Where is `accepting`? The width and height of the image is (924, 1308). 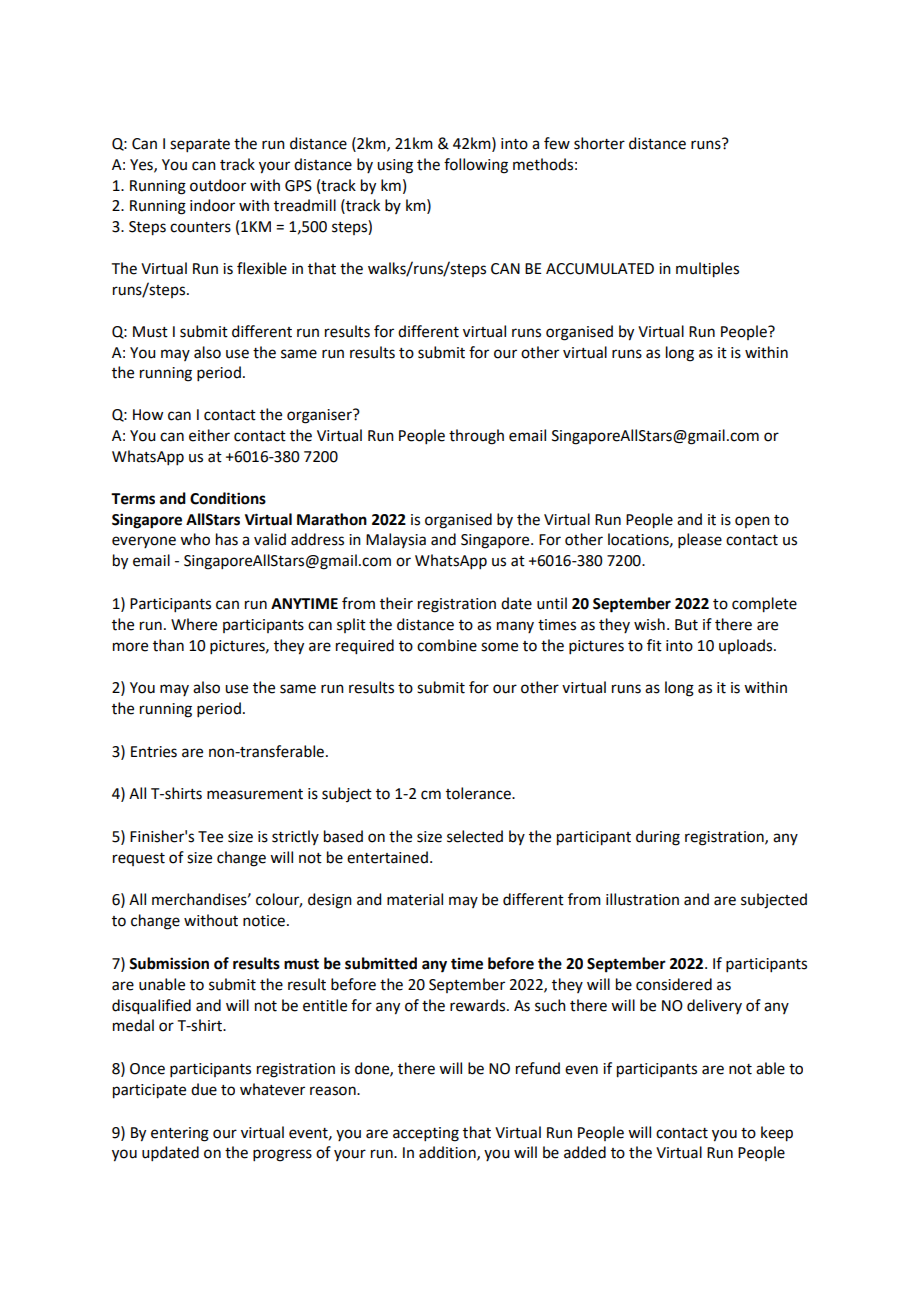 accepting is located at coordinates (426, 1134).
